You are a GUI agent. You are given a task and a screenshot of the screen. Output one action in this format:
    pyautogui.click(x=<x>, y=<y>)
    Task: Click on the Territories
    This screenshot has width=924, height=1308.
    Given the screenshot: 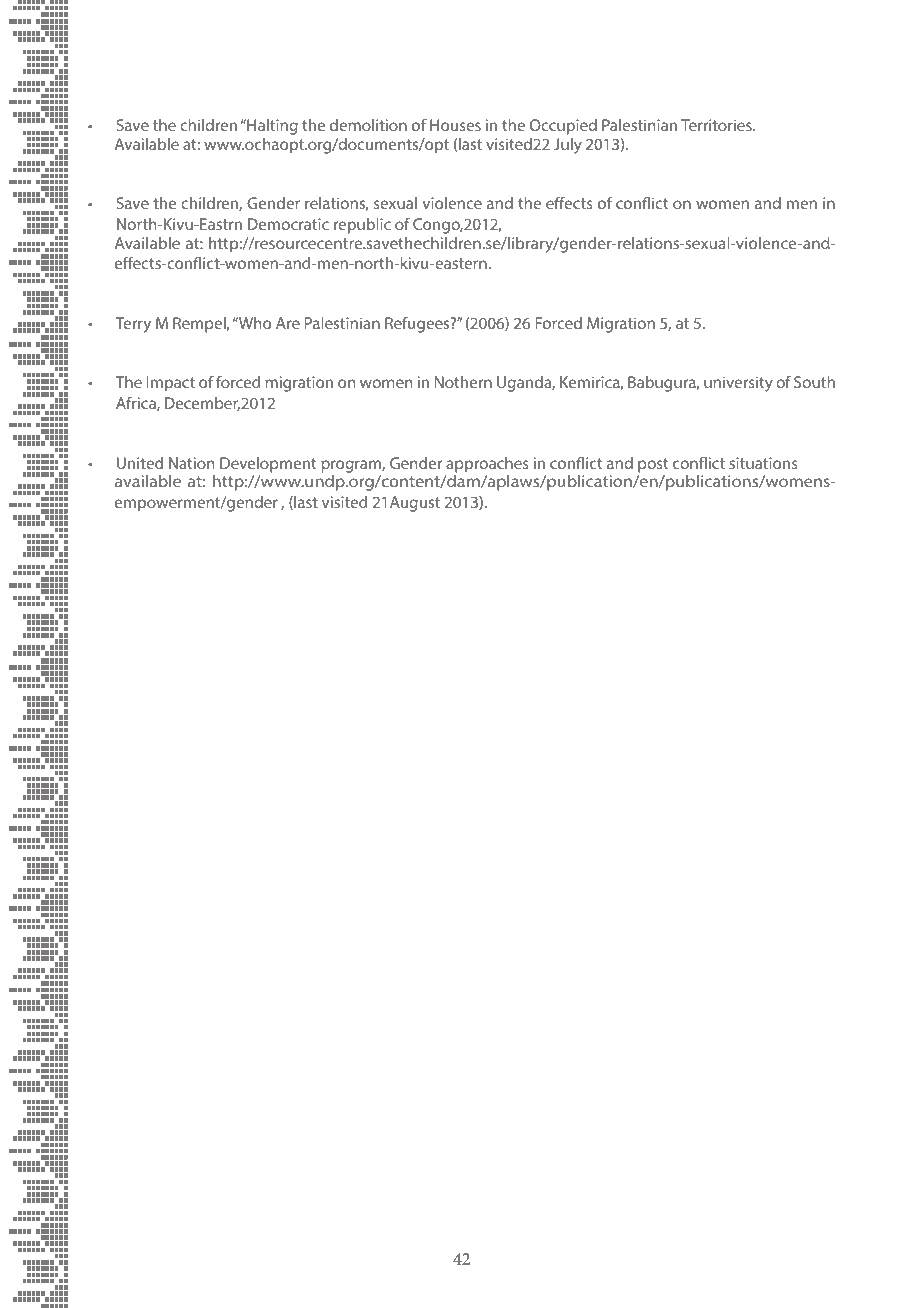 What is the action you would take?
    pyautogui.click(x=717, y=125)
